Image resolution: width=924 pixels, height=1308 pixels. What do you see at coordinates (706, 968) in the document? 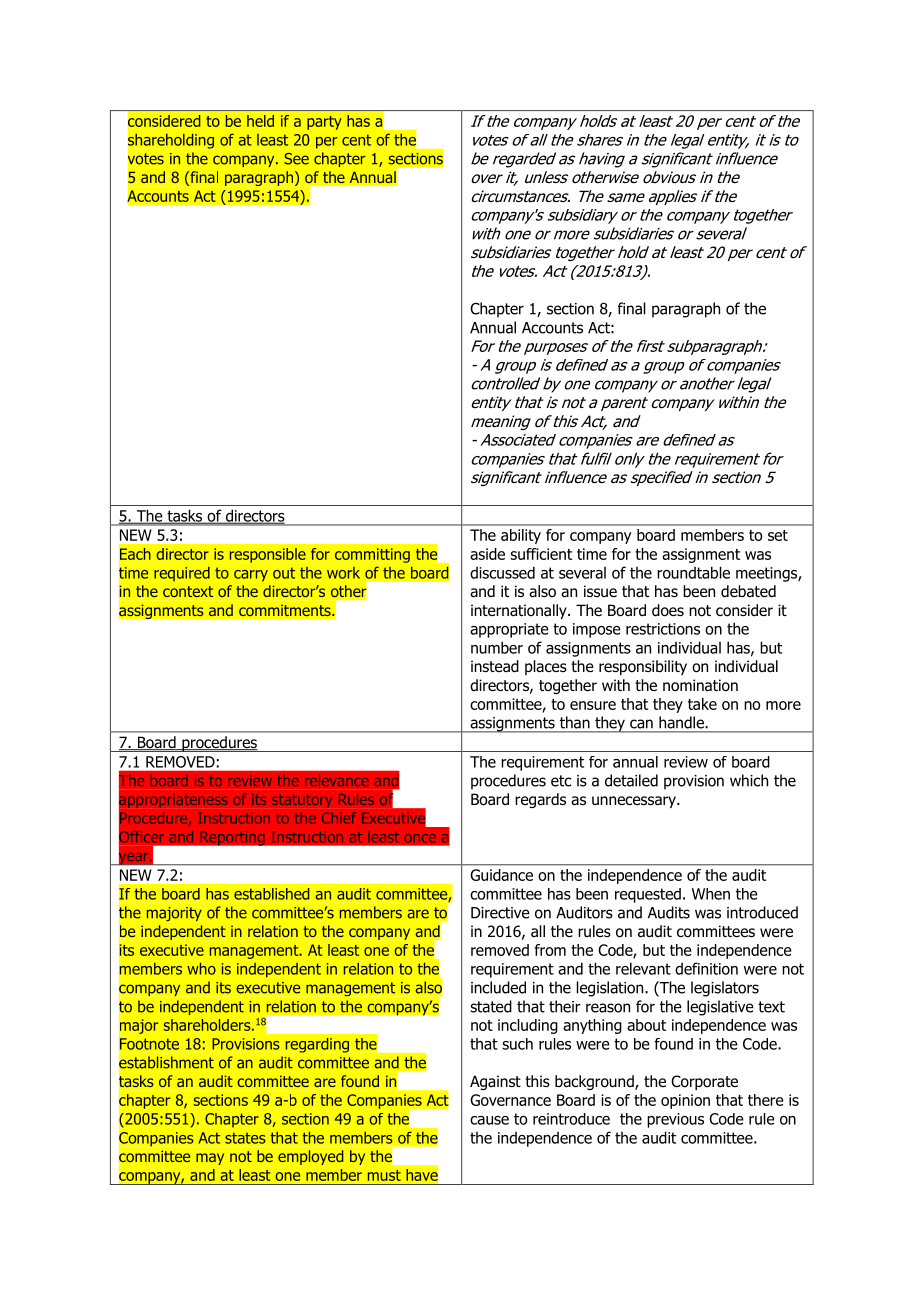
I see `definition` at bounding box center [706, 968].
